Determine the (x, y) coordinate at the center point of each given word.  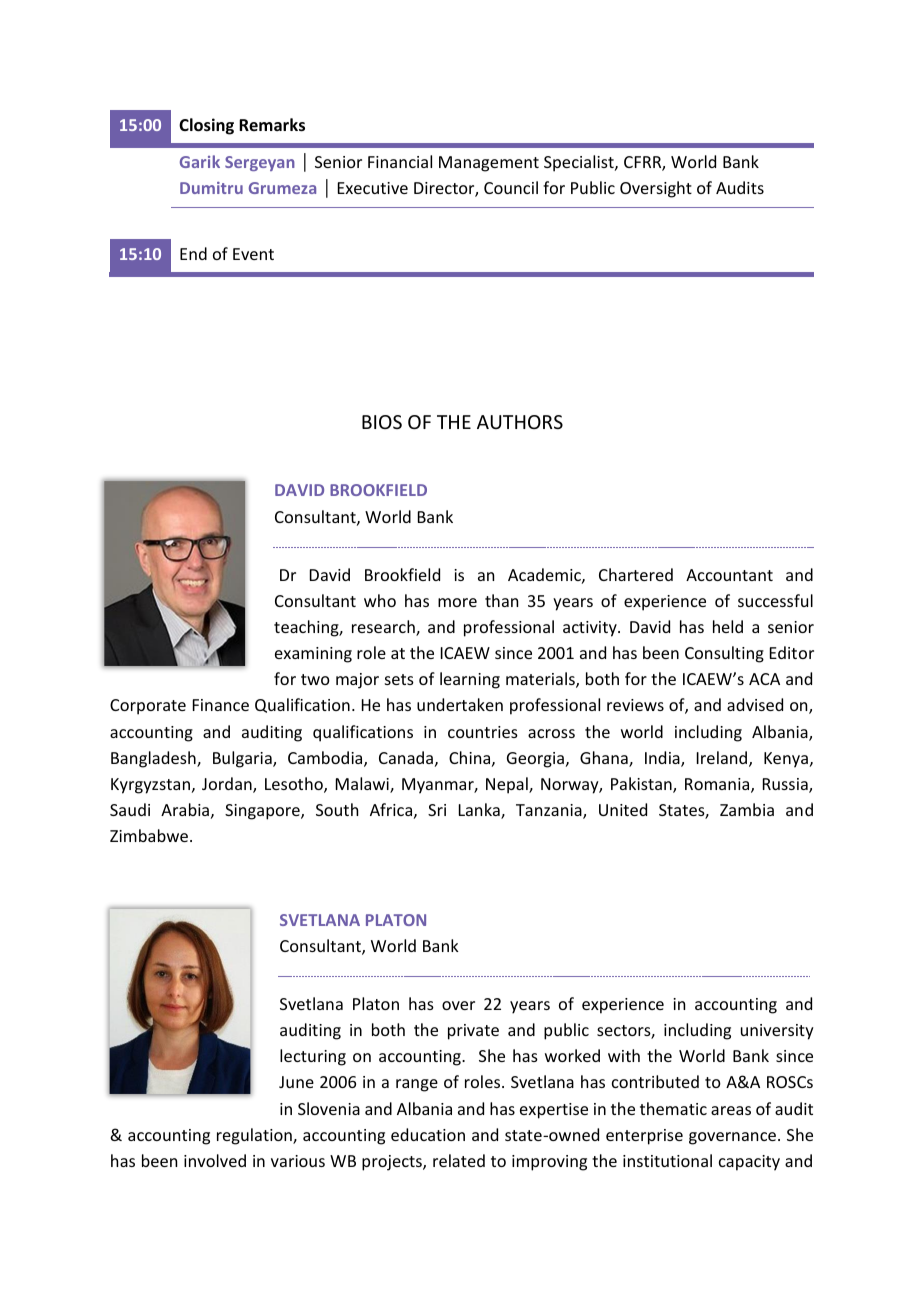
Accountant (729, 575)
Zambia (747, 809)
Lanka (480, 811)
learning (470, 680)
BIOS (382, 422)
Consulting (724, 654)
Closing (206, 126)
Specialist (580, 163)
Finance (221, 705)
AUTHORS (520, 422)
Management (489, 164)
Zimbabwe (150, 835)
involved (215, 1160)
